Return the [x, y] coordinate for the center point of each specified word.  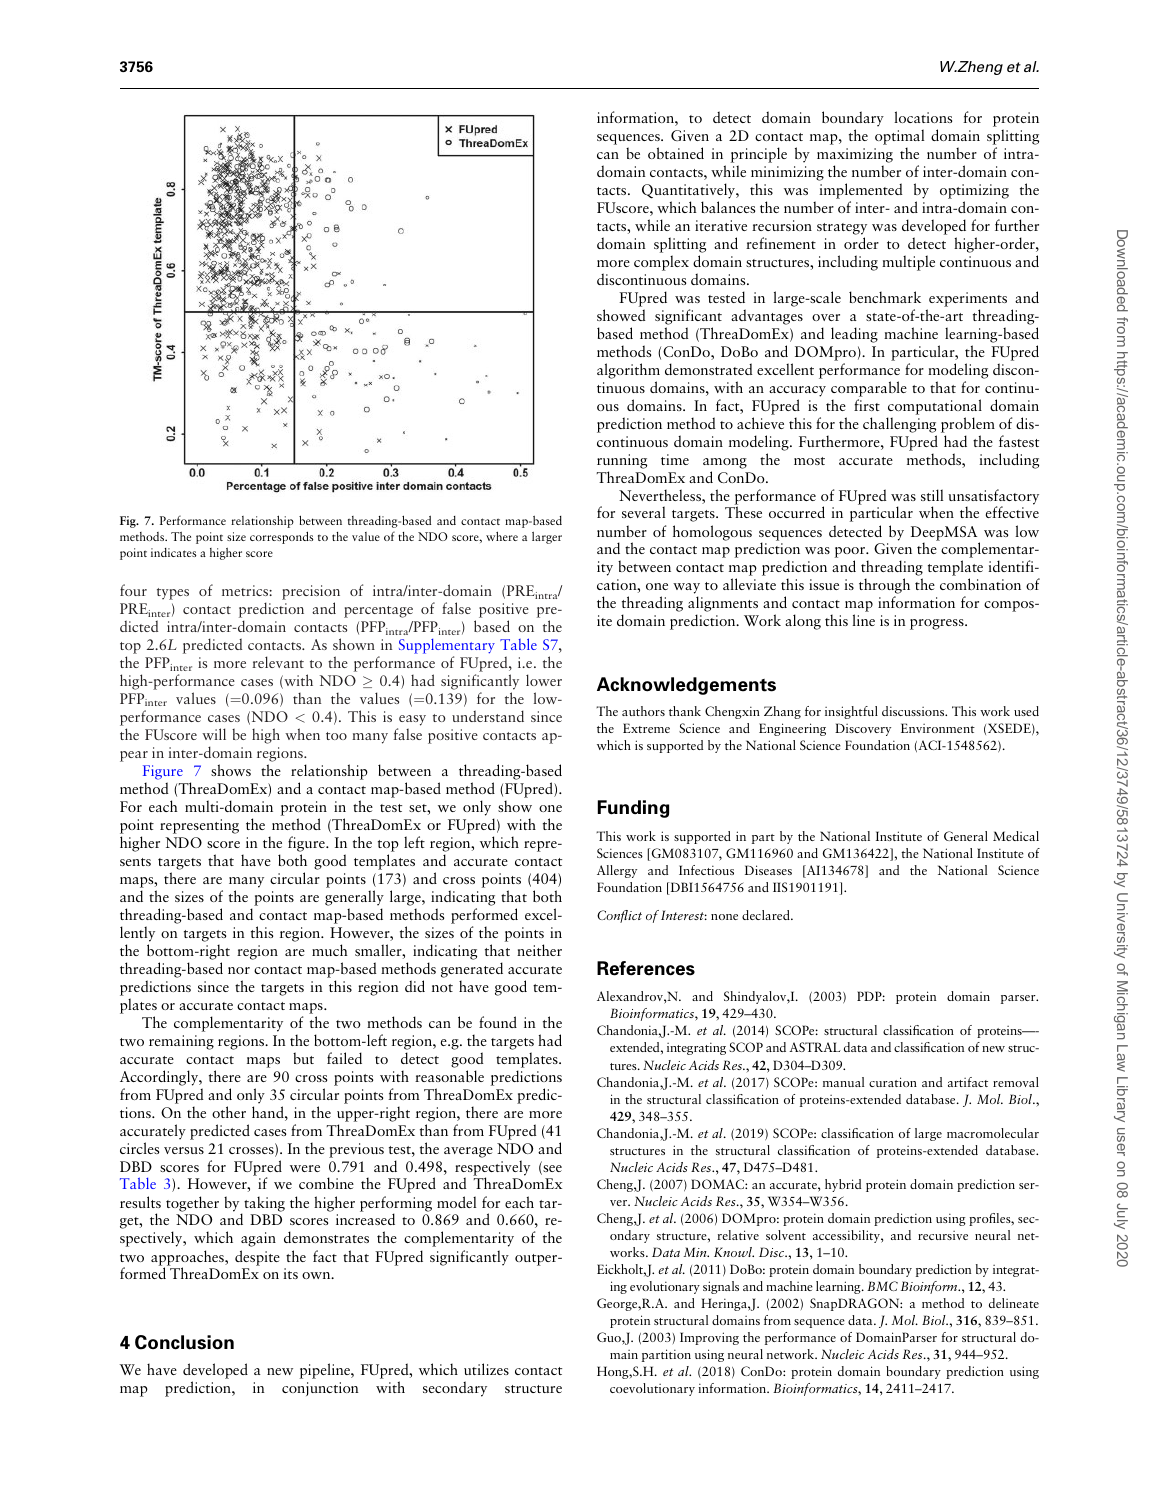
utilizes [486, 1369]
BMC [882, 1286]
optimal [899, 137]
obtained [676, 153]
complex [661, 263]
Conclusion [184, 1342]
